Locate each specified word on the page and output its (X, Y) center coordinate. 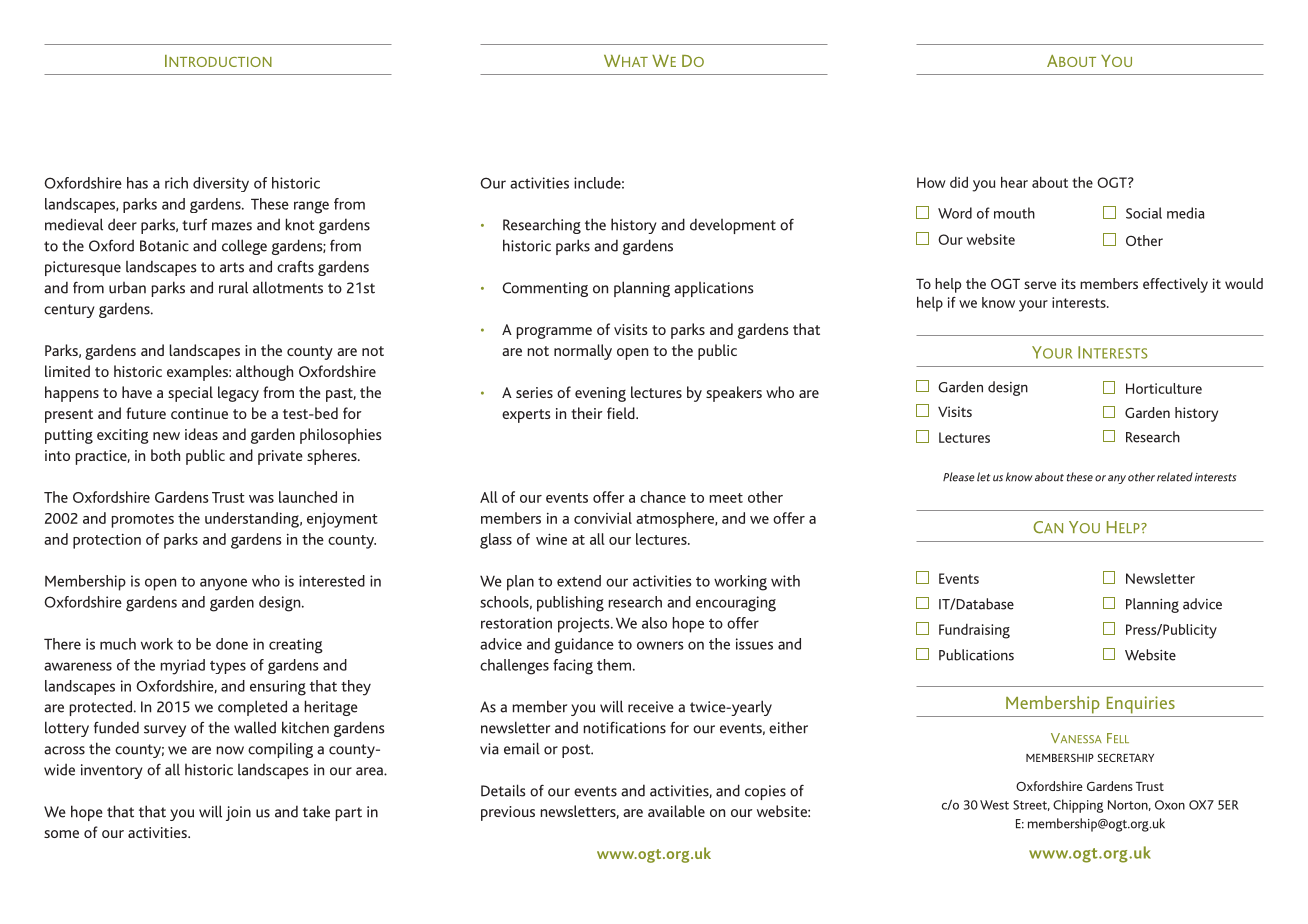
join (238, 813)
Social (1144, 213)
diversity (221, 184)
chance (663, 497)
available (676, 811)
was (261, 499)
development (733, 226)
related (1175, 477)
